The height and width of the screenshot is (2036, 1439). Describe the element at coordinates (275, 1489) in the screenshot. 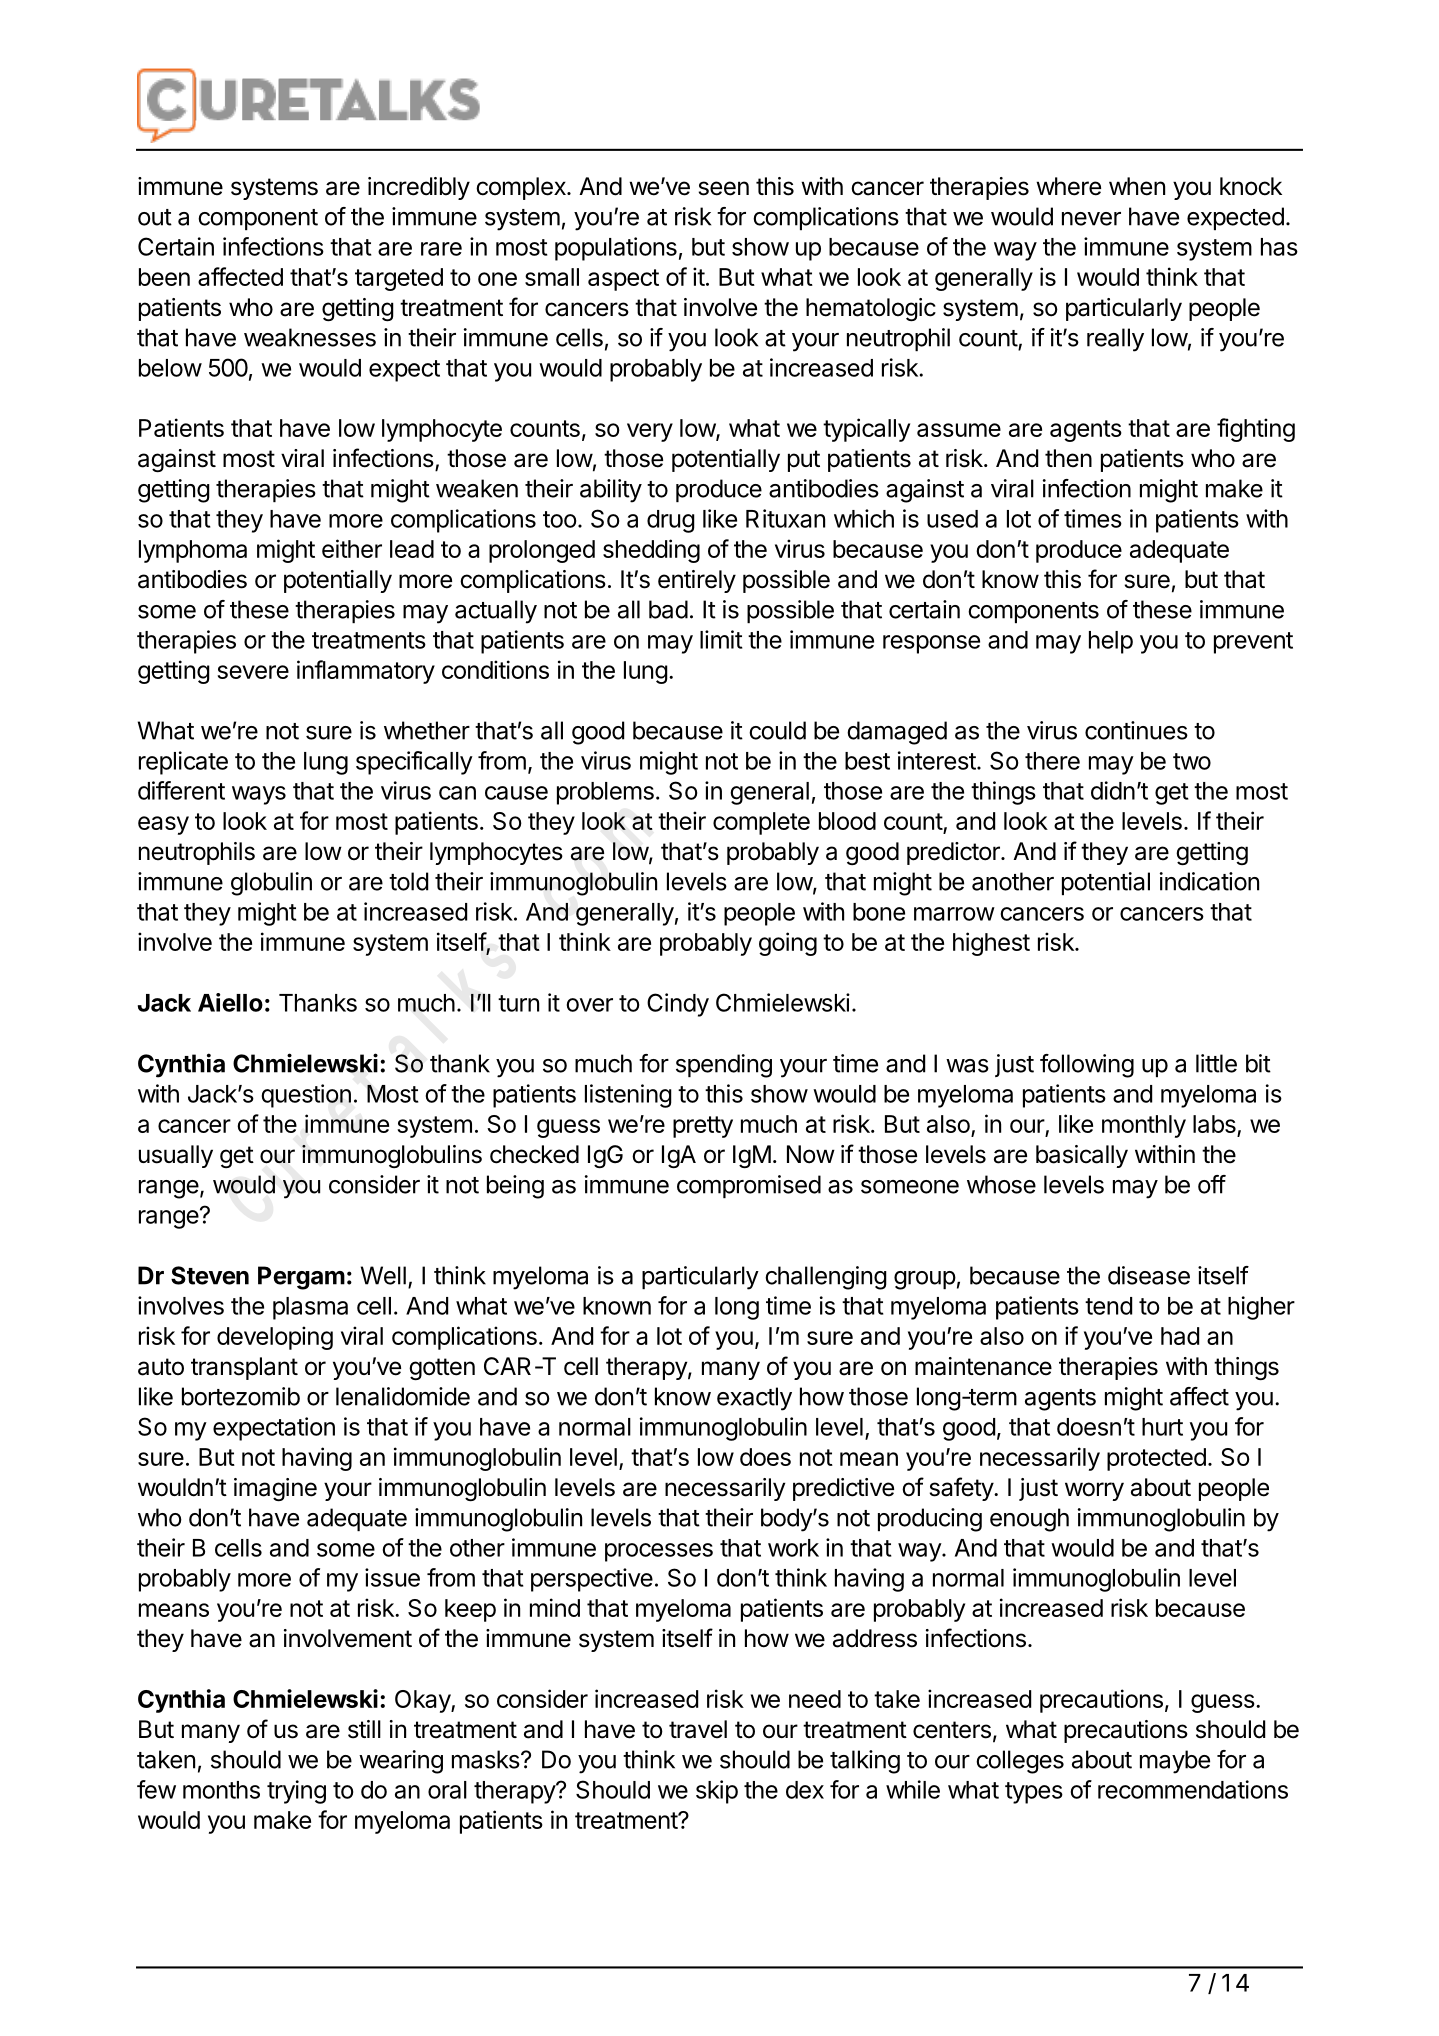

I see `imagine` at that location.
